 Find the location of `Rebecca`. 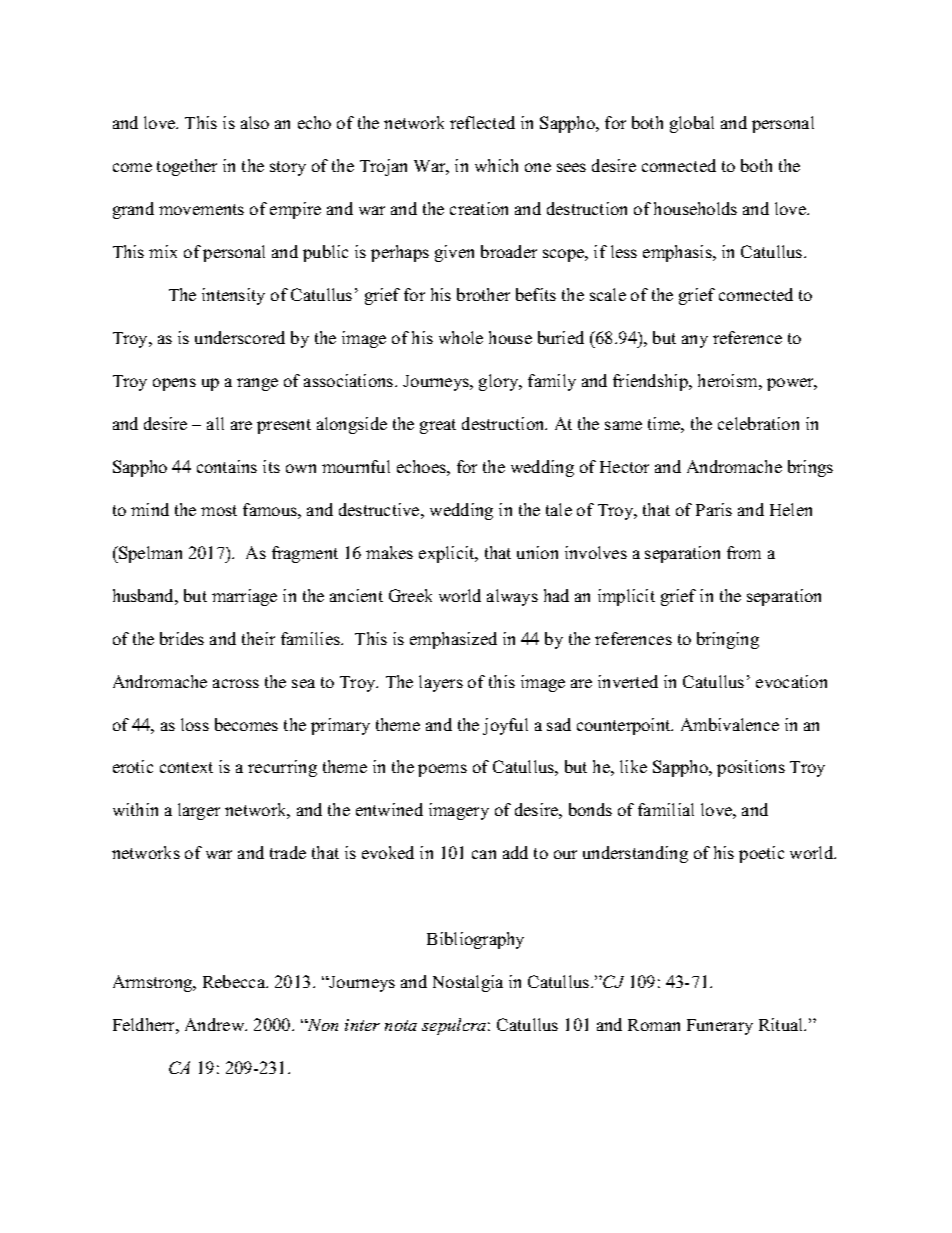

Rebecca is located at coordinates (235, 981).
